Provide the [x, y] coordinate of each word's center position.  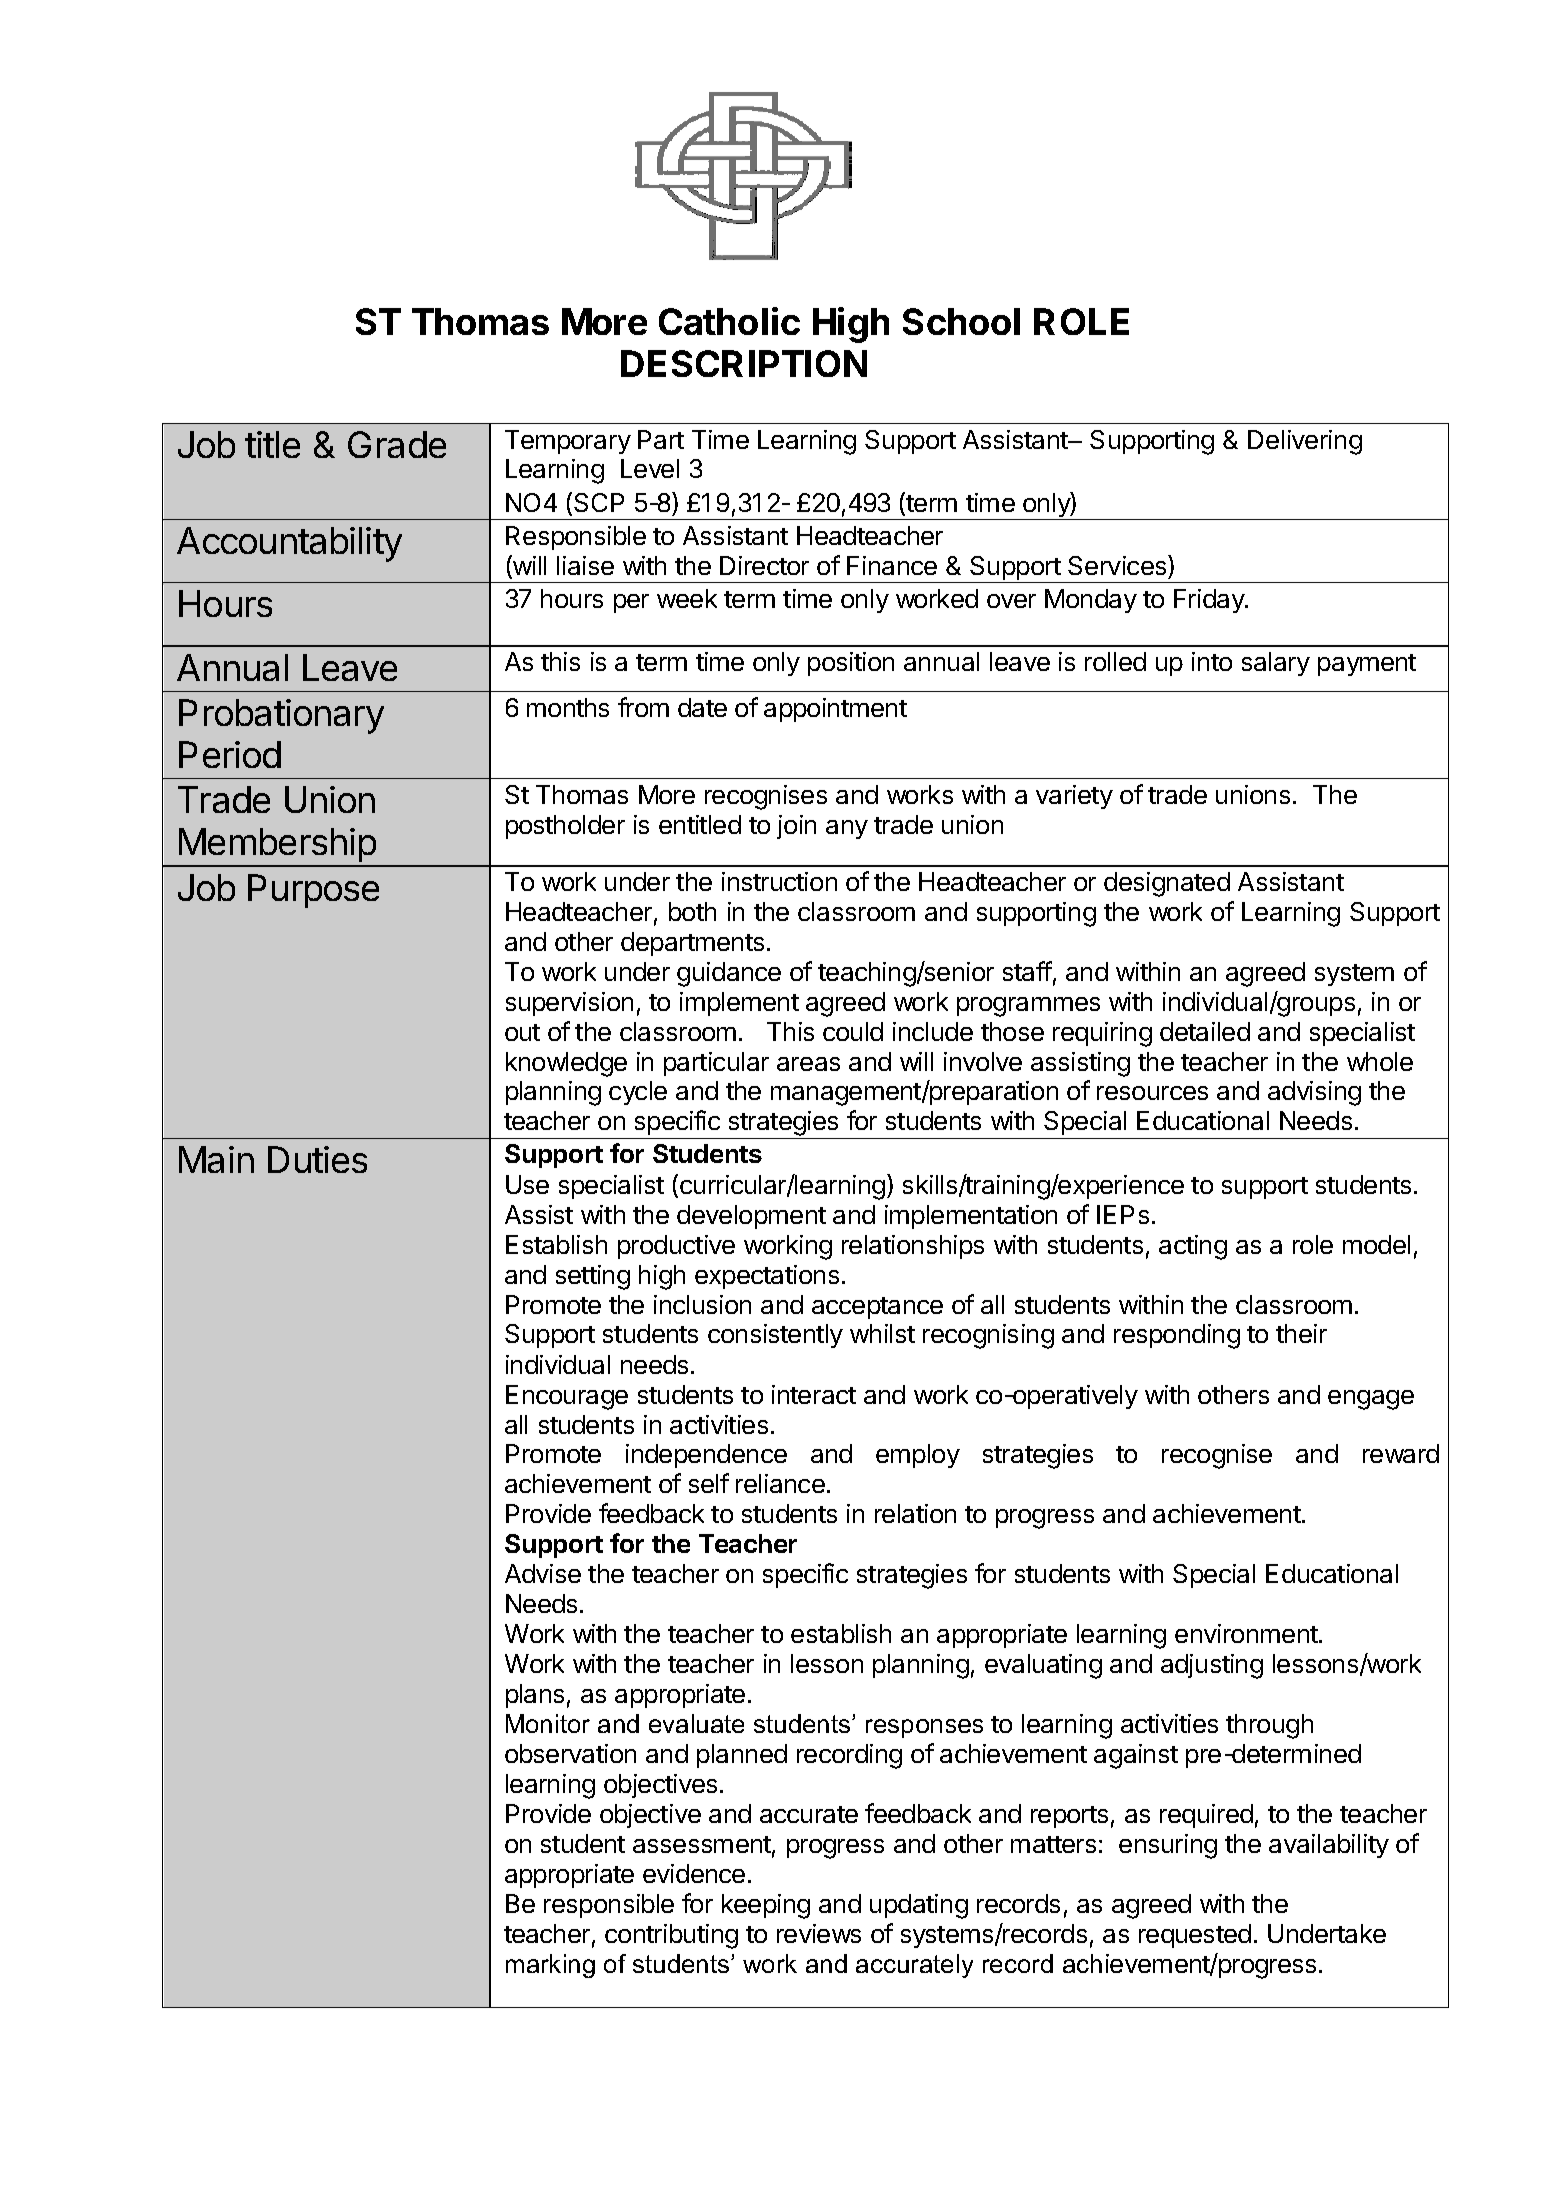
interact [814, 1394]
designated [1167, 884]
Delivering [1305, 442]
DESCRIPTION [744, 363]
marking [550, 1966]
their [1301, 1333]
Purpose [313, 891]
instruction [779, 881]
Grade [397, 444]
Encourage [567, 1397]
